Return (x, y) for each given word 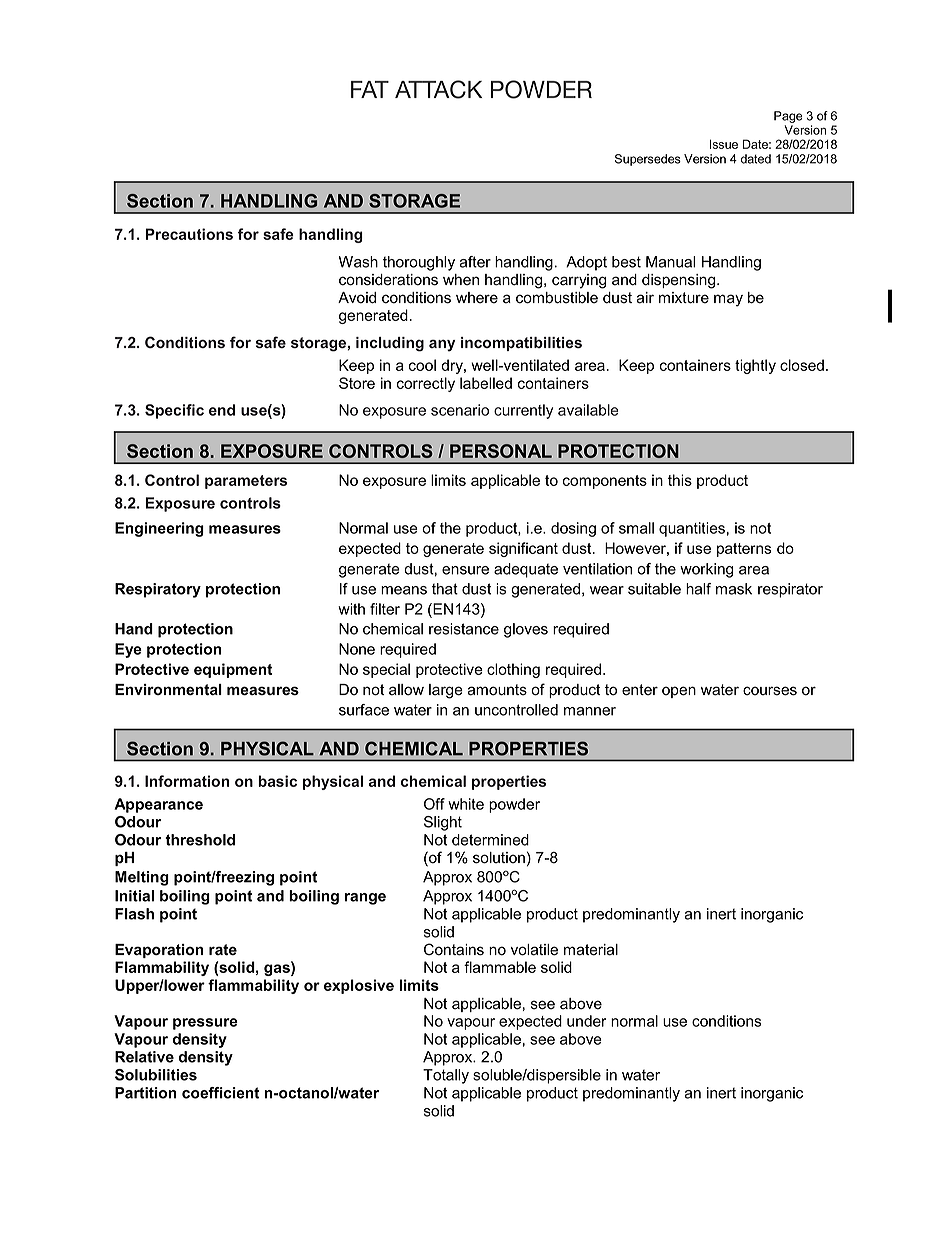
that (445, 589)
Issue (724, 144)
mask (734, 589)
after (475, 262)
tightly (755, 366)
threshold (200, 840)
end (222, 410)
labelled (486, 383)
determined (490, 840)
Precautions (189, 234)
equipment (233, 670)
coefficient (221, 1093)
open (679, 692)
